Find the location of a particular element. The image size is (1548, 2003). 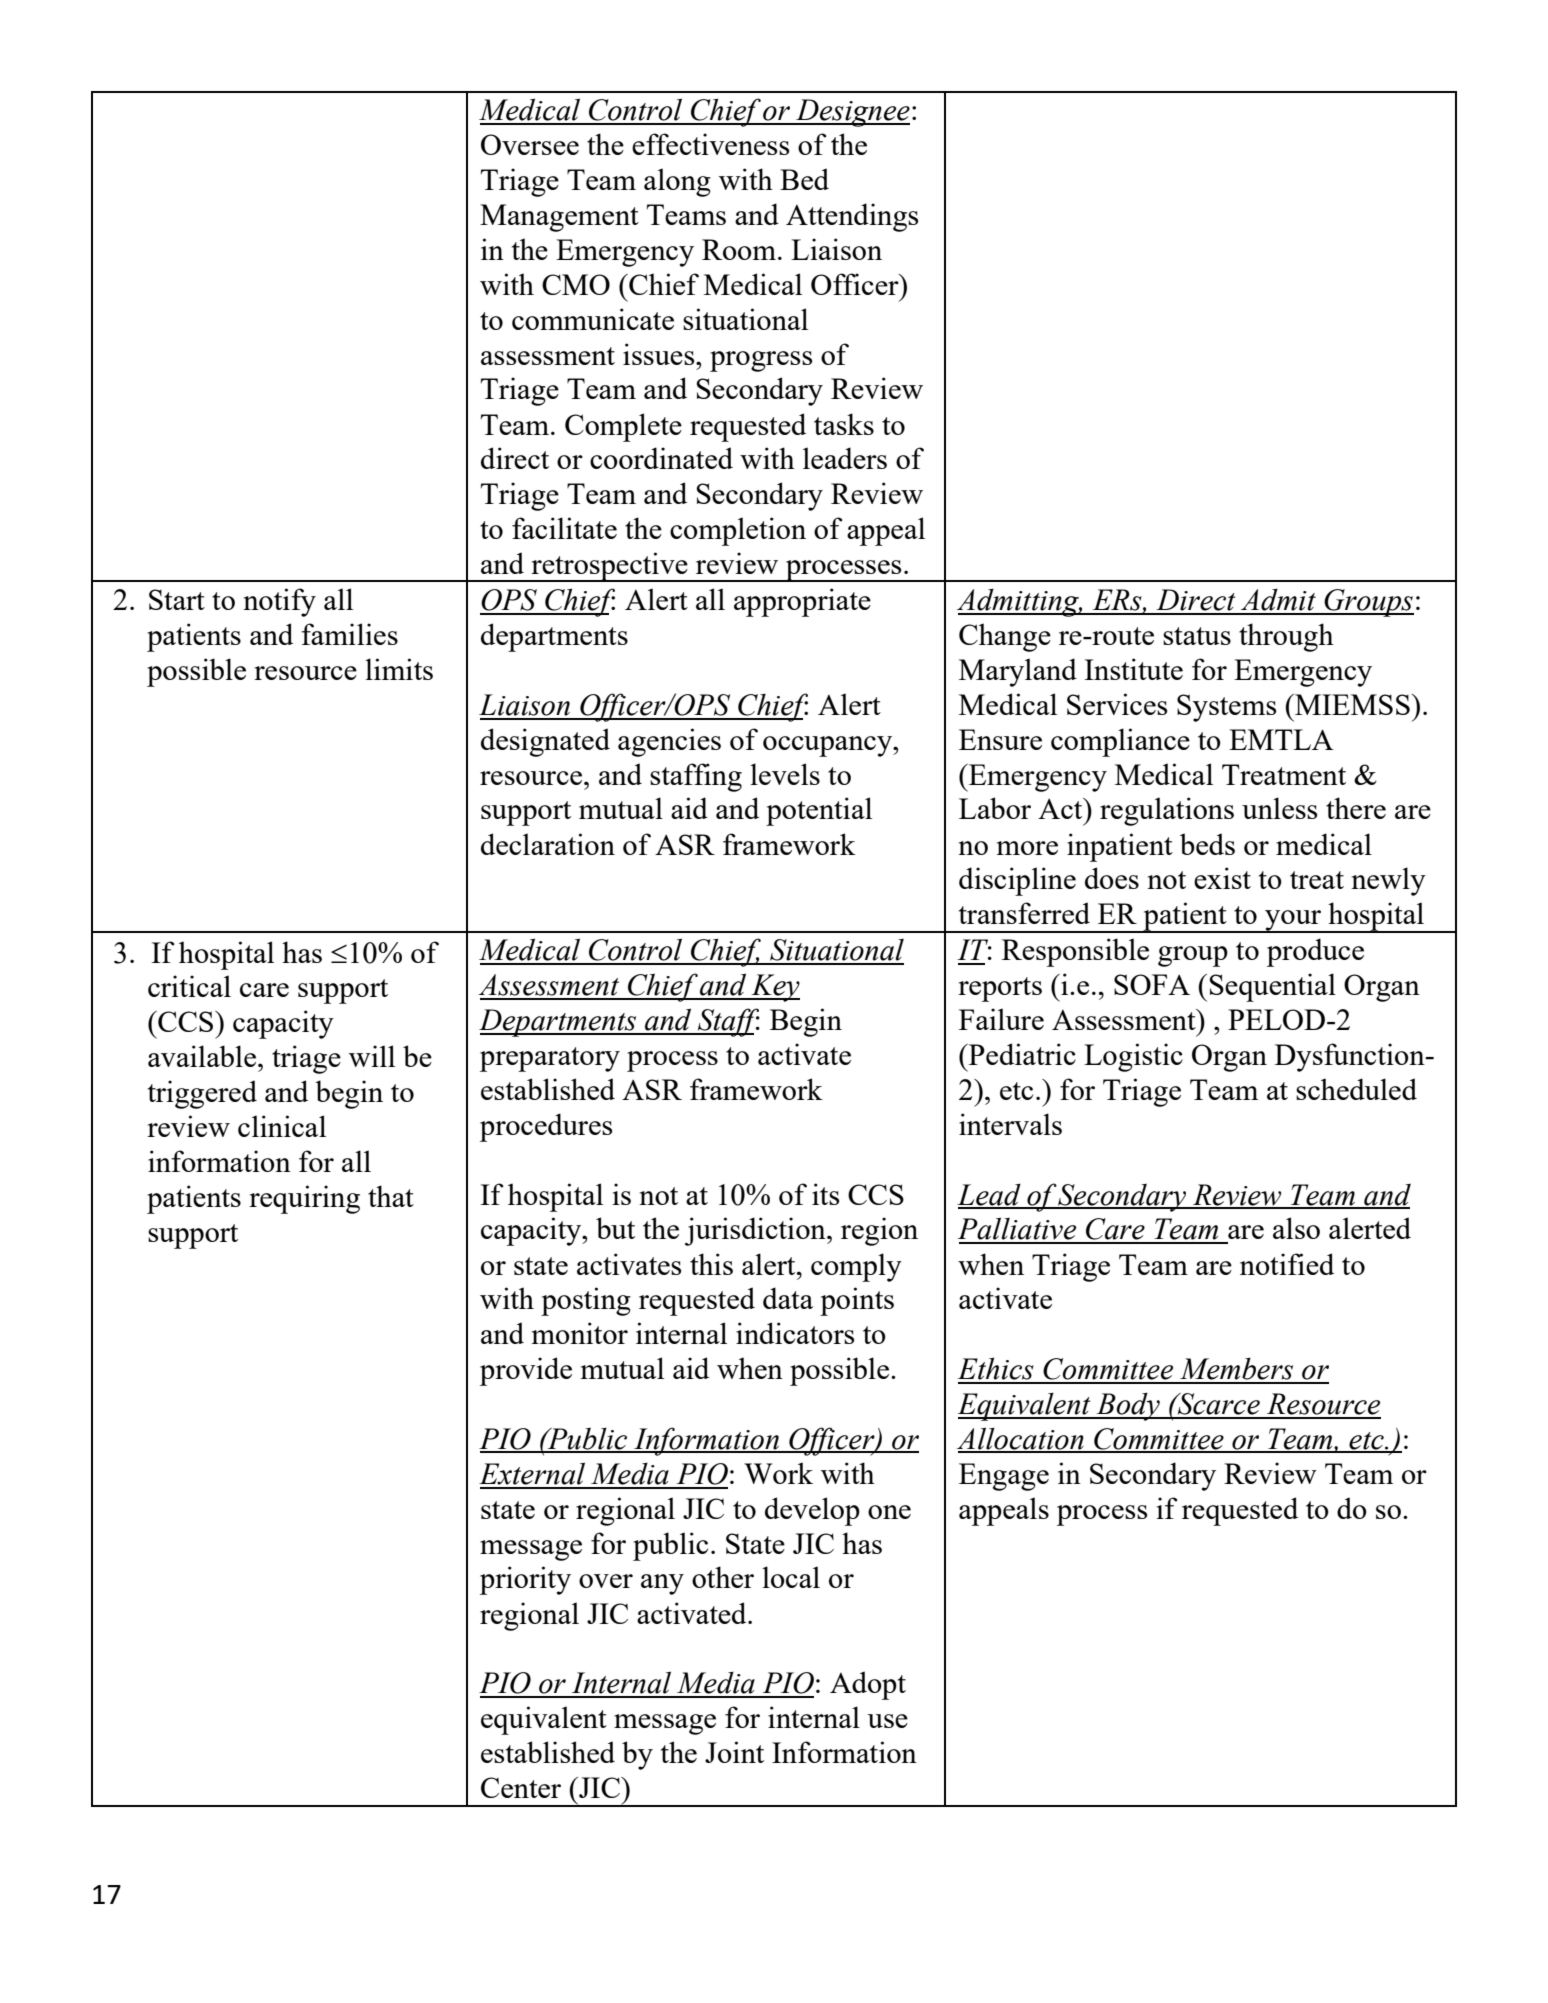

use is located at coordinates (887, 1721).
